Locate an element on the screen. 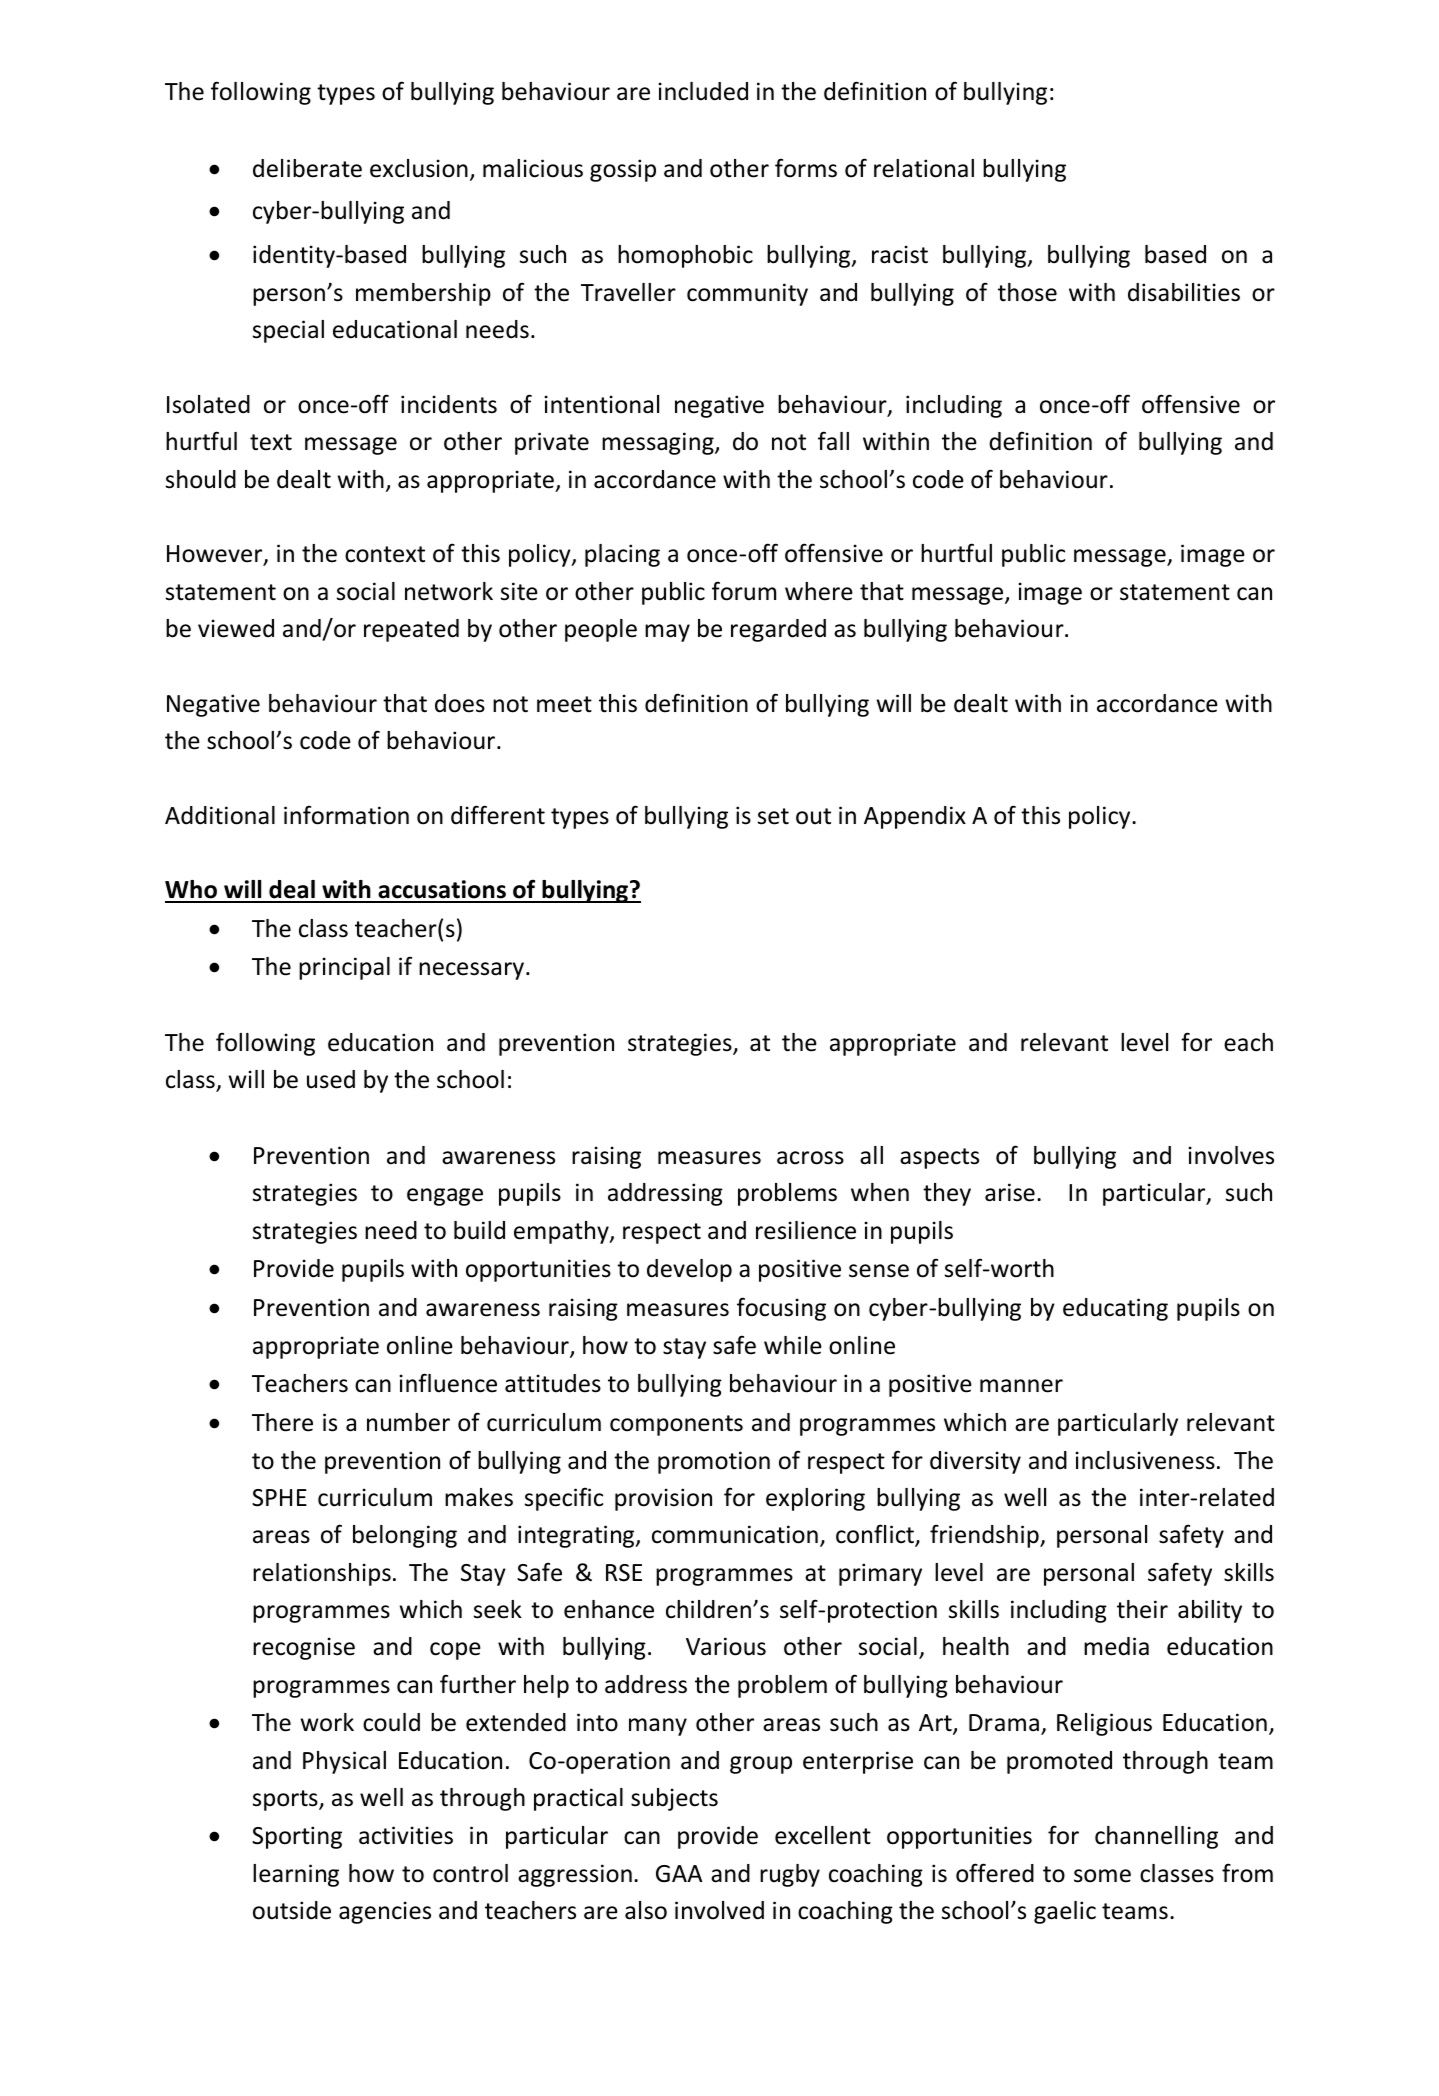  some is located at coordinates (1102, 1876).
